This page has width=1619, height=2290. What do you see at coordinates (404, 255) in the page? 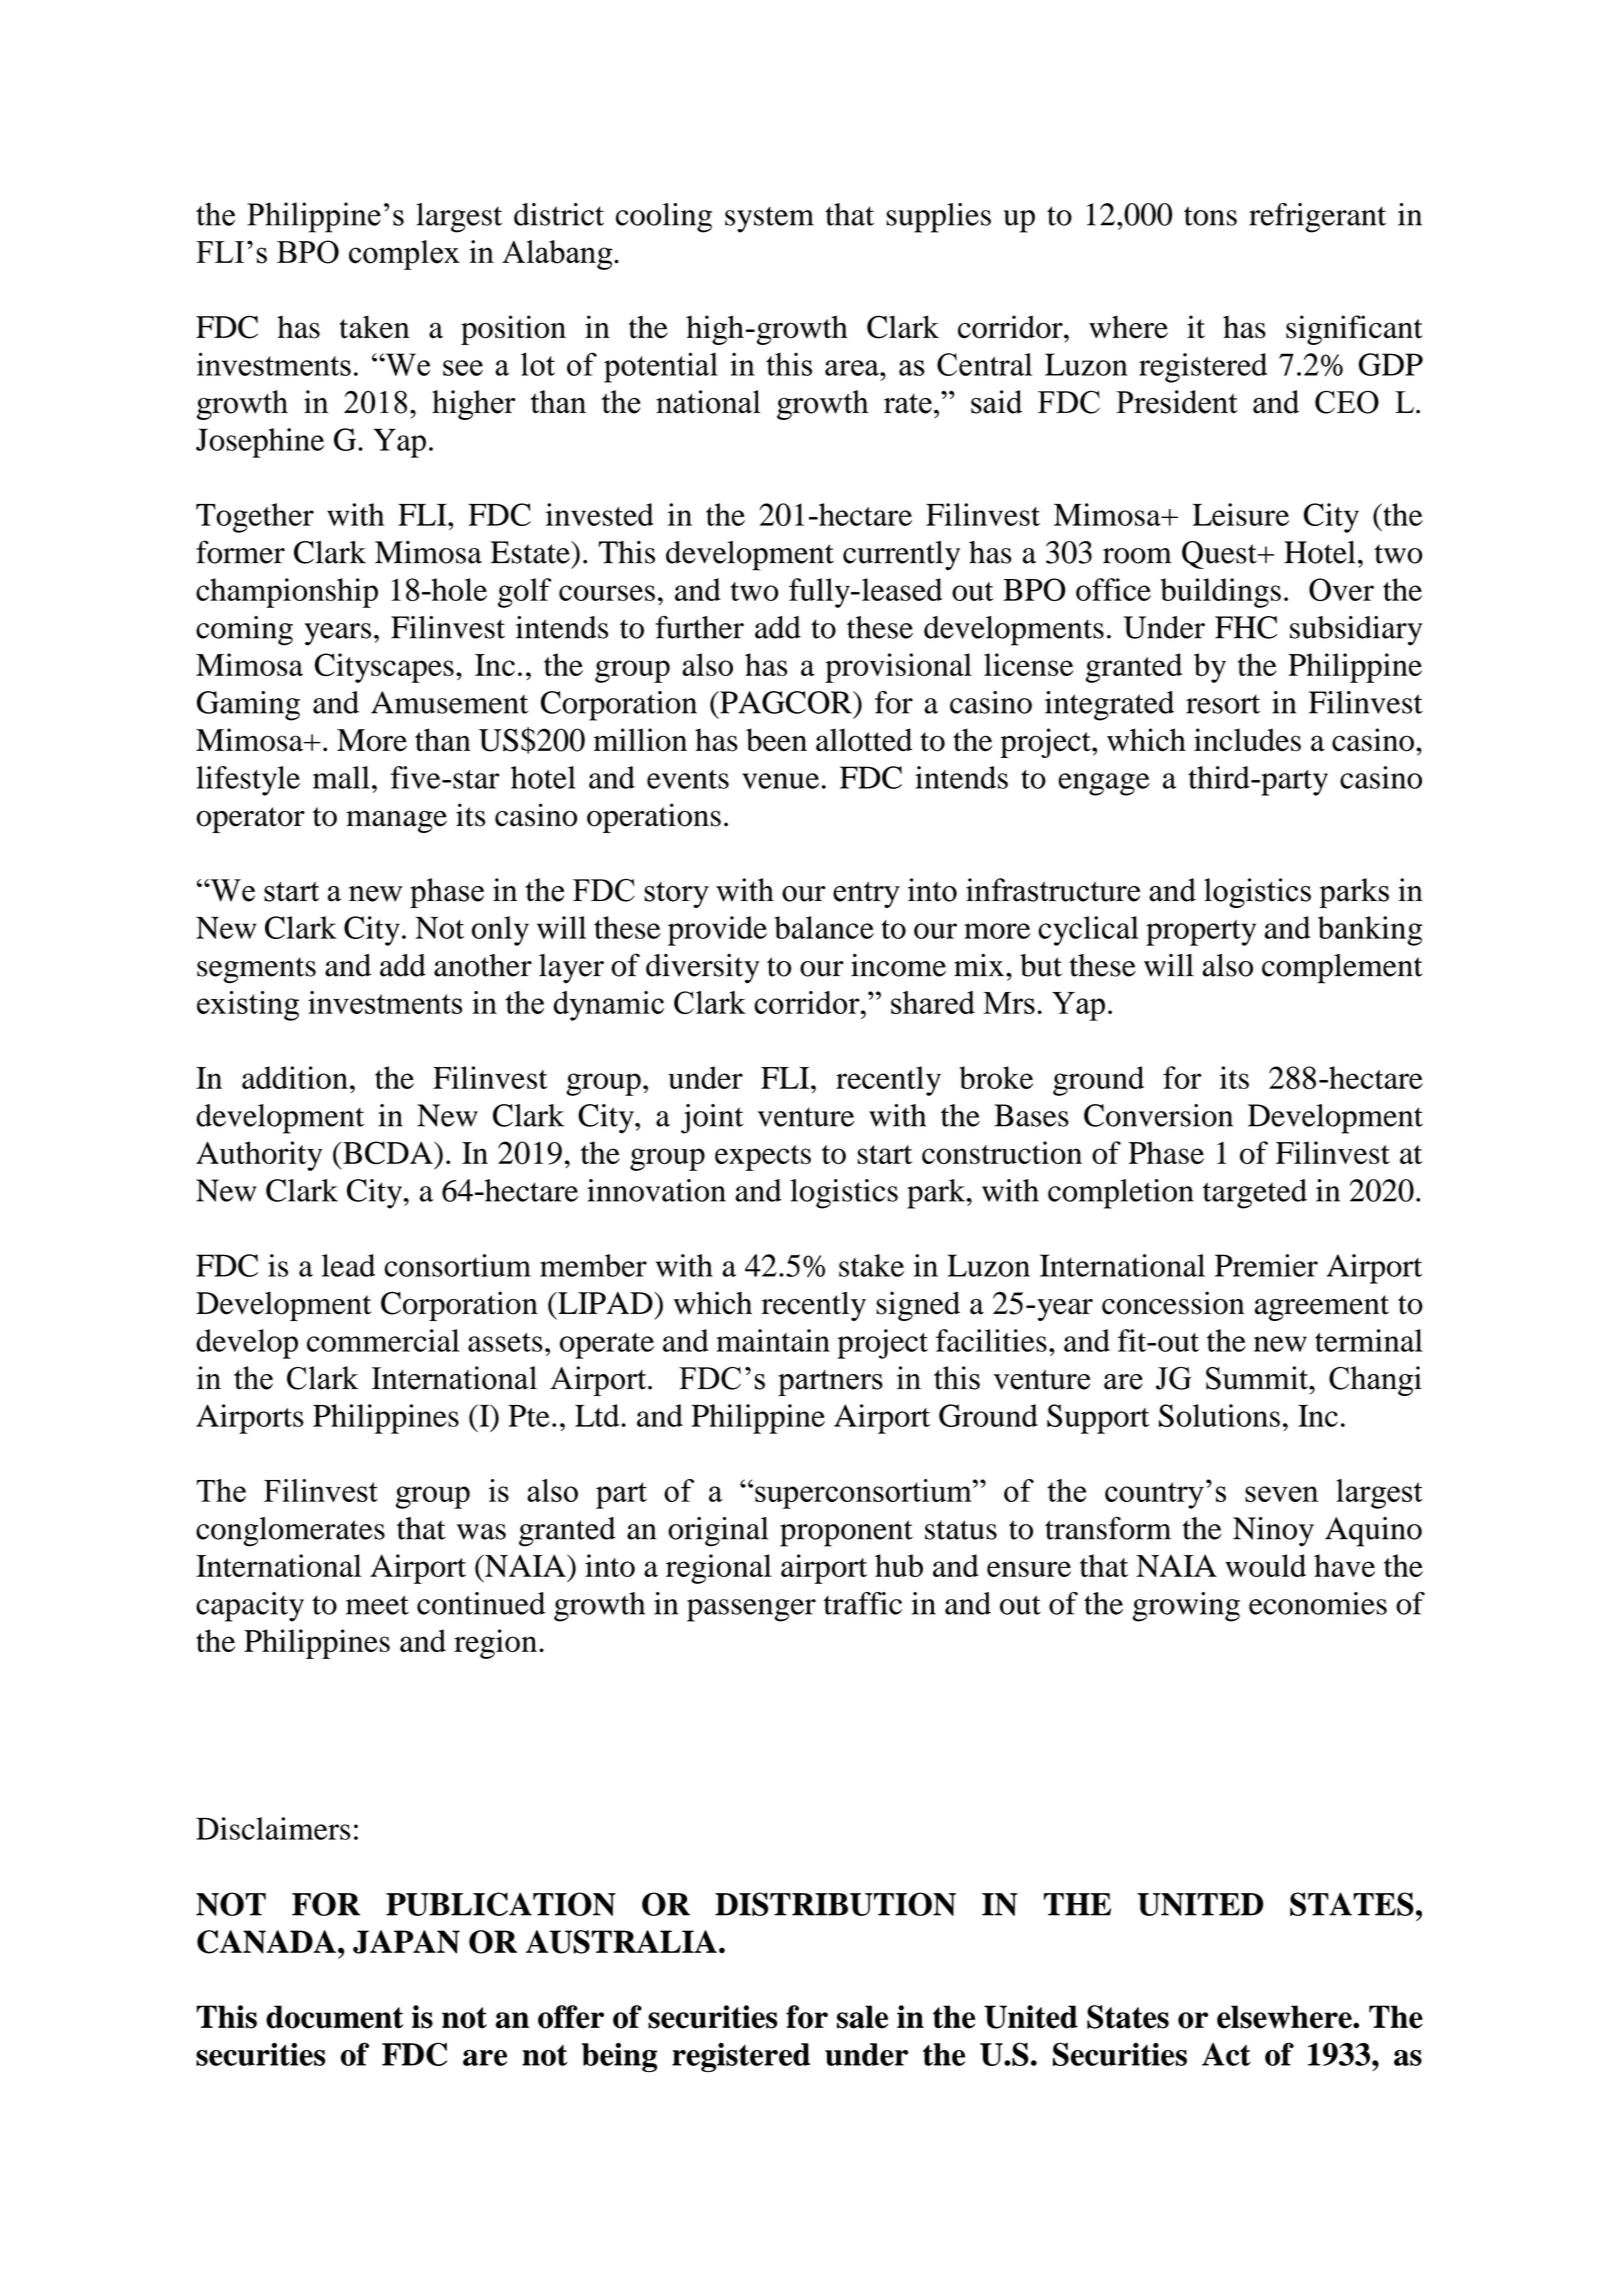
I see `complex` at bounding box center [404, 255].
